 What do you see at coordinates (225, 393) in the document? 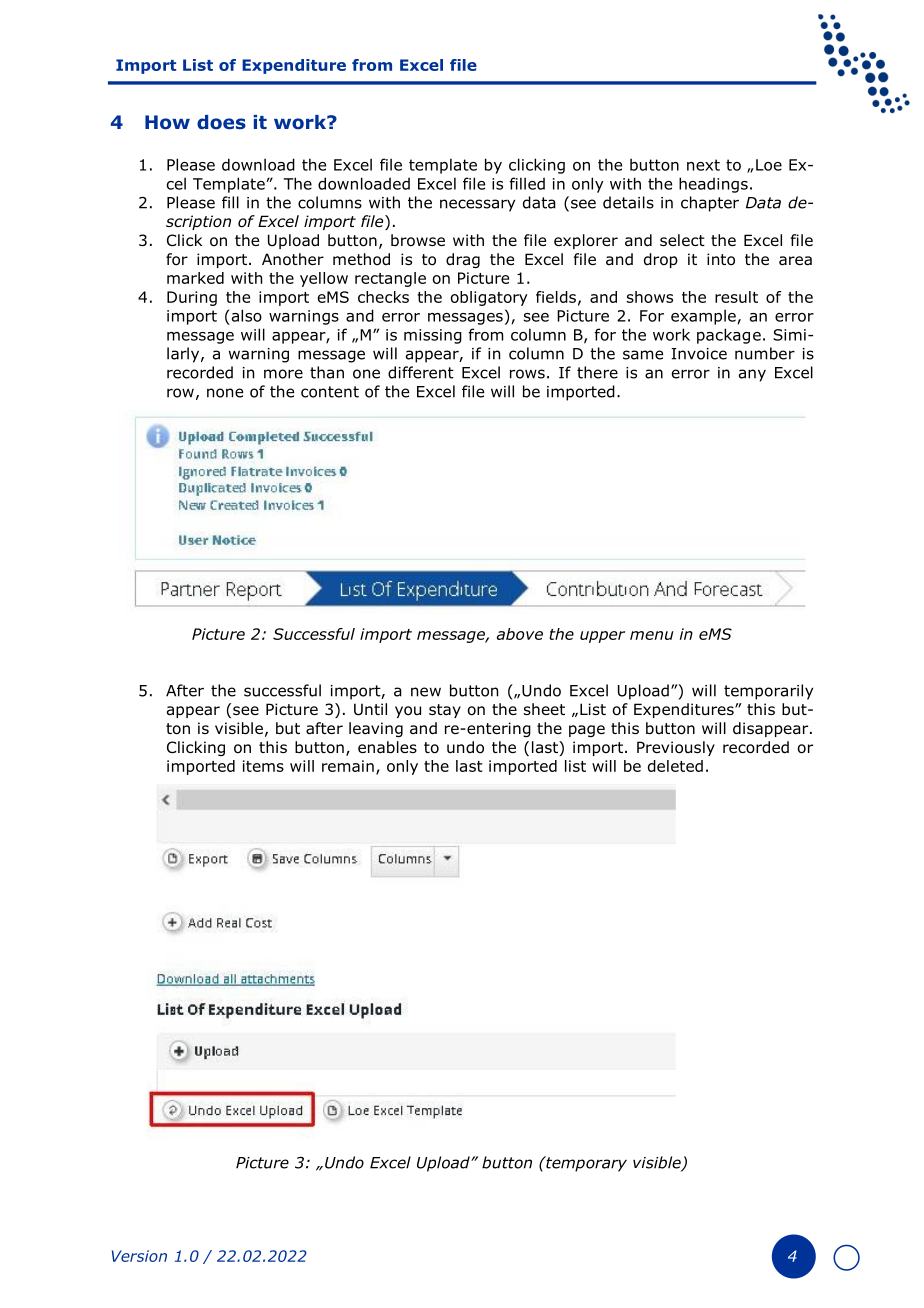
I see `none` at bounding box center [225, 393].
